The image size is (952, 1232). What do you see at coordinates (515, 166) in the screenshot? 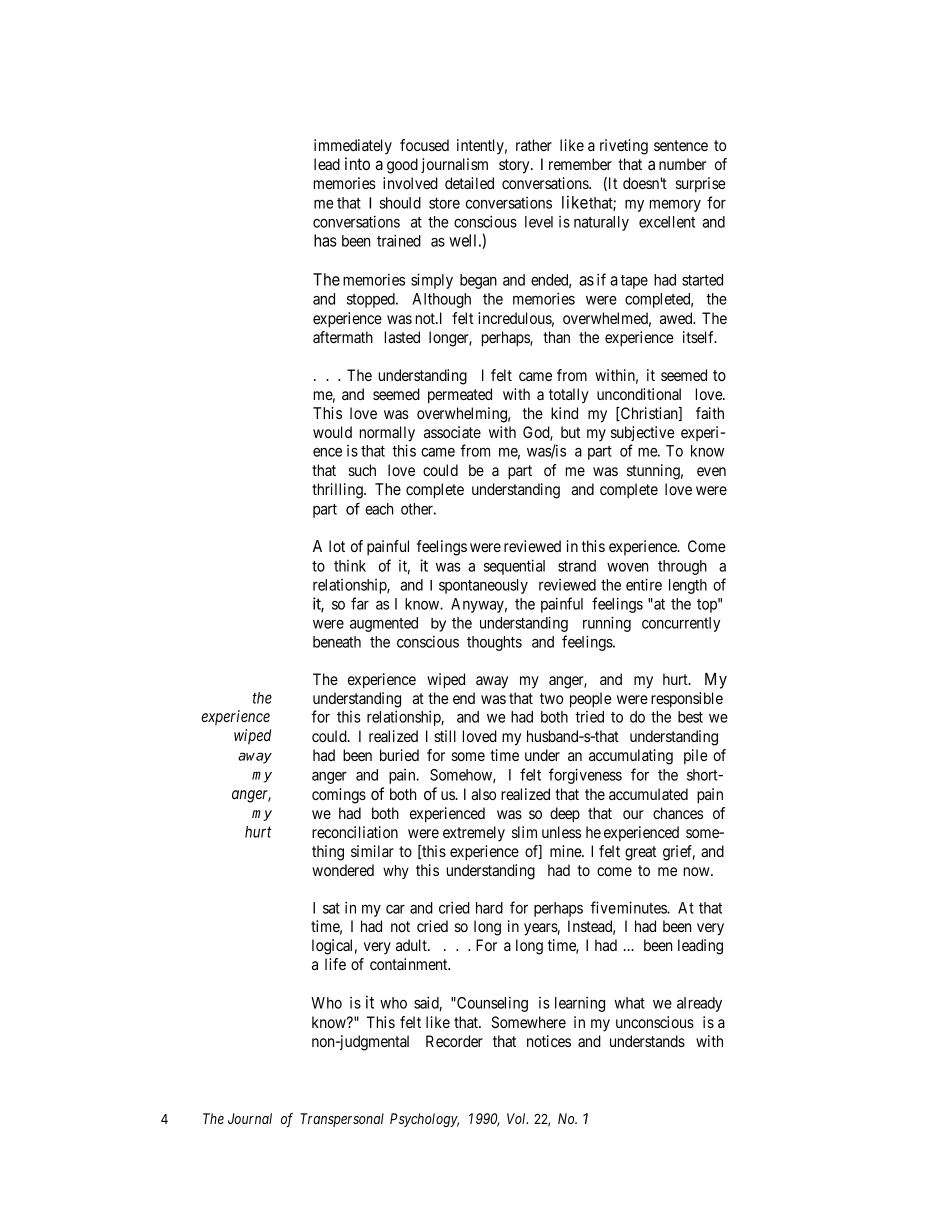
I see `story` at bounding box center [515, 166].
